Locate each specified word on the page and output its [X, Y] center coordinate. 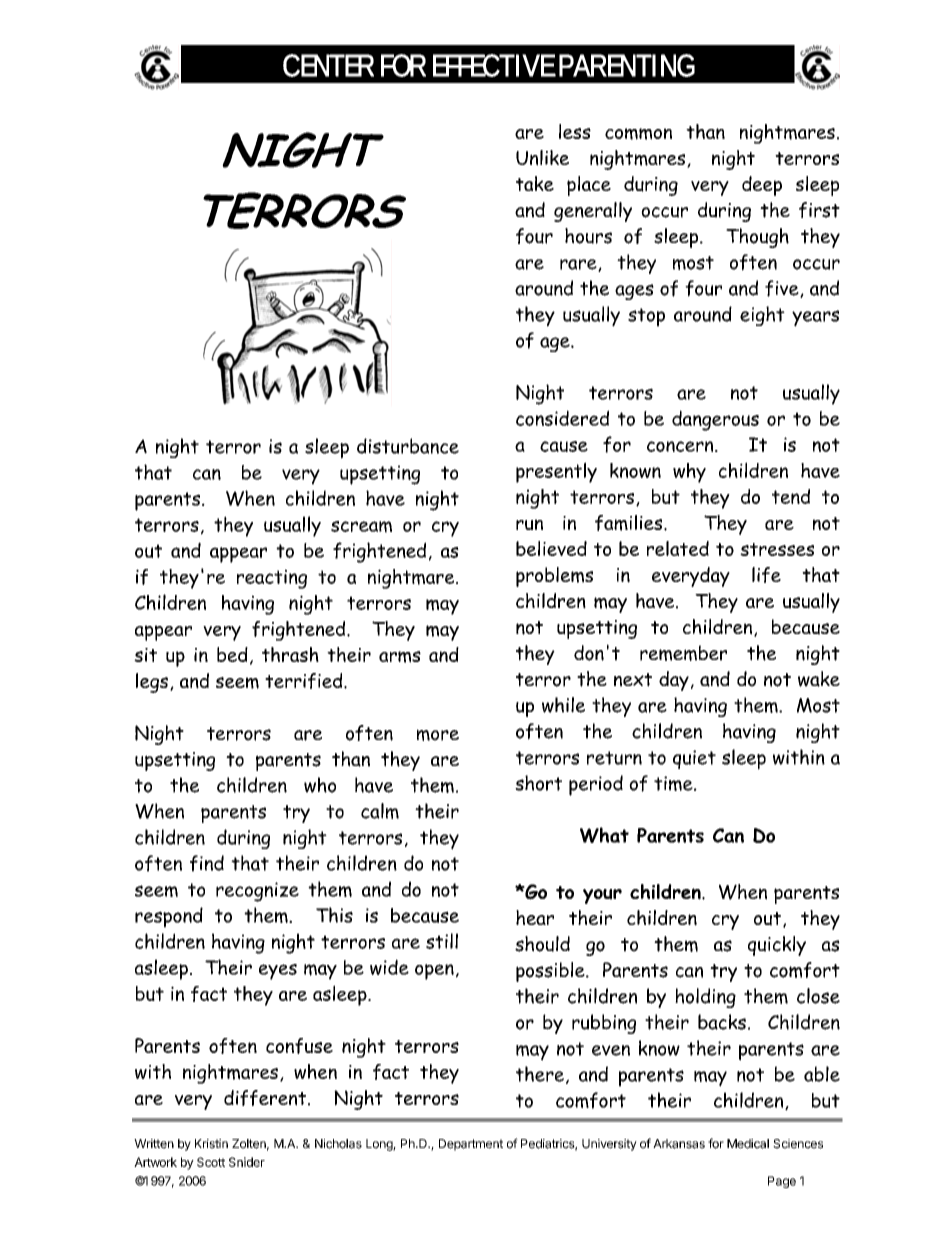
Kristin [211, 1144]
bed [232, 654]
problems [554, 577]
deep [762, 186]
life [766, 575]
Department [471, 1145]
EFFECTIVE [494, 65]
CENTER [328, 65]
